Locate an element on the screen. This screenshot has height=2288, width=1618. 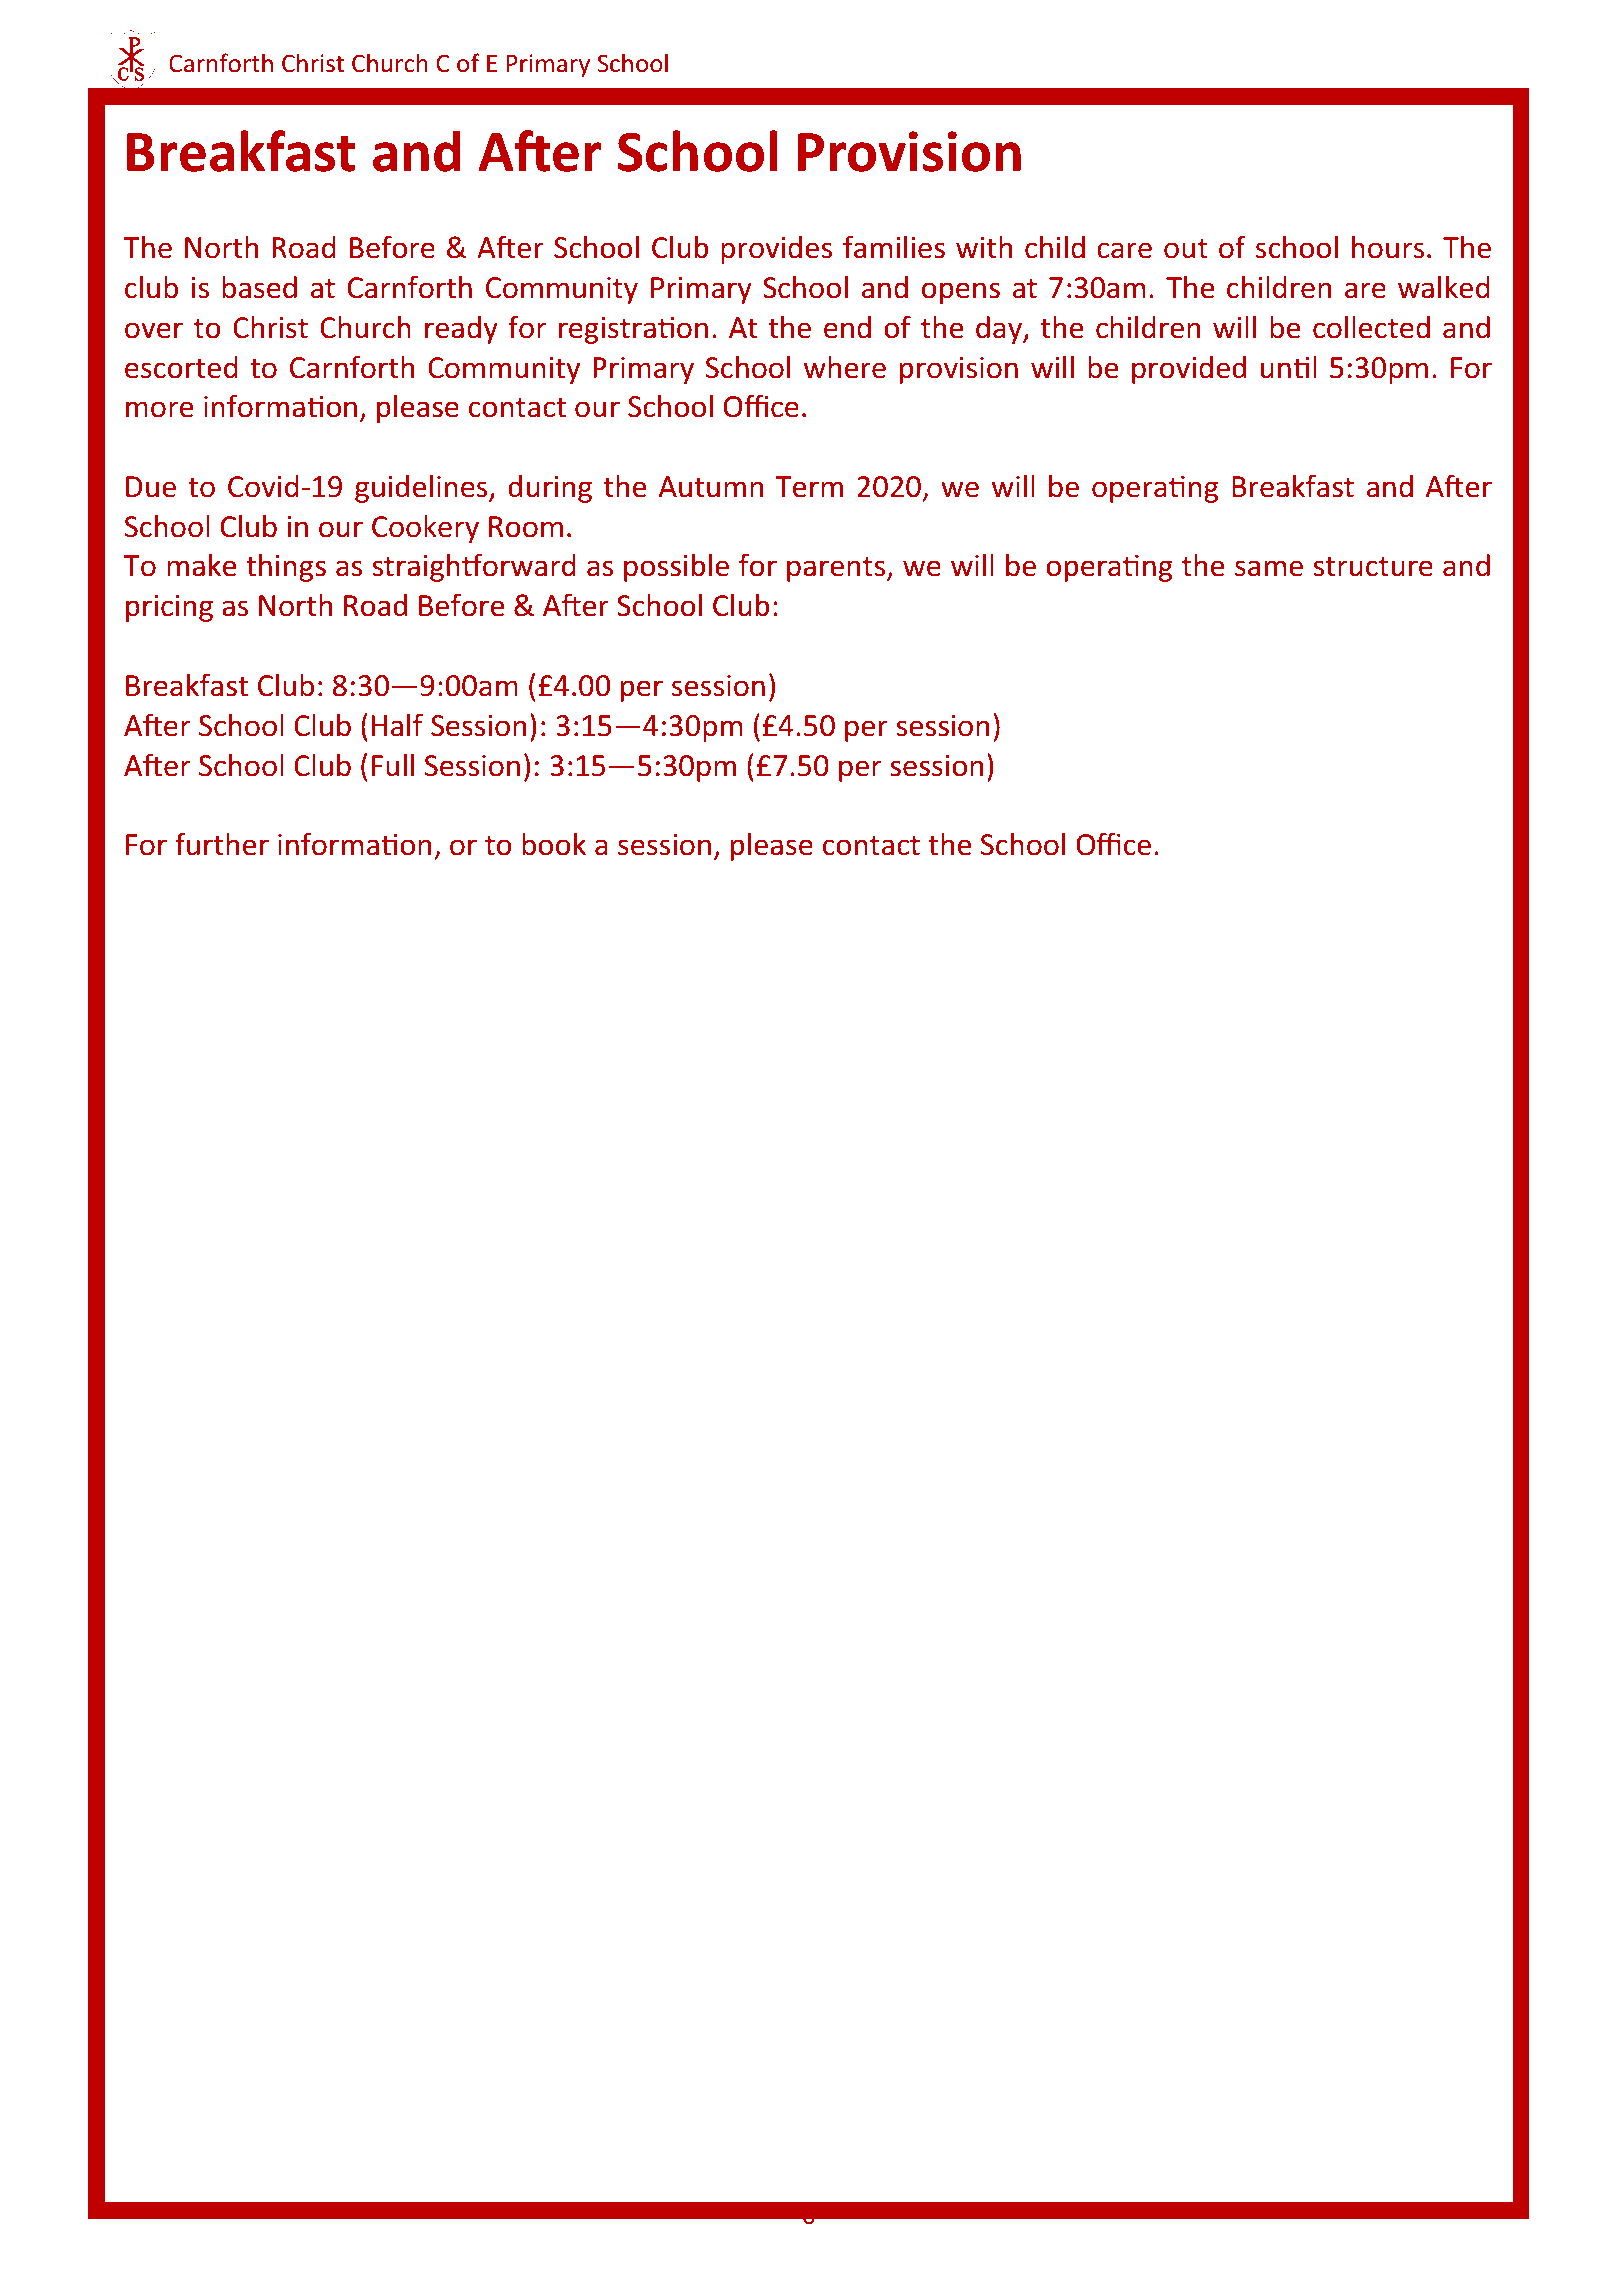
out is located at coordinates (1186, 249).
